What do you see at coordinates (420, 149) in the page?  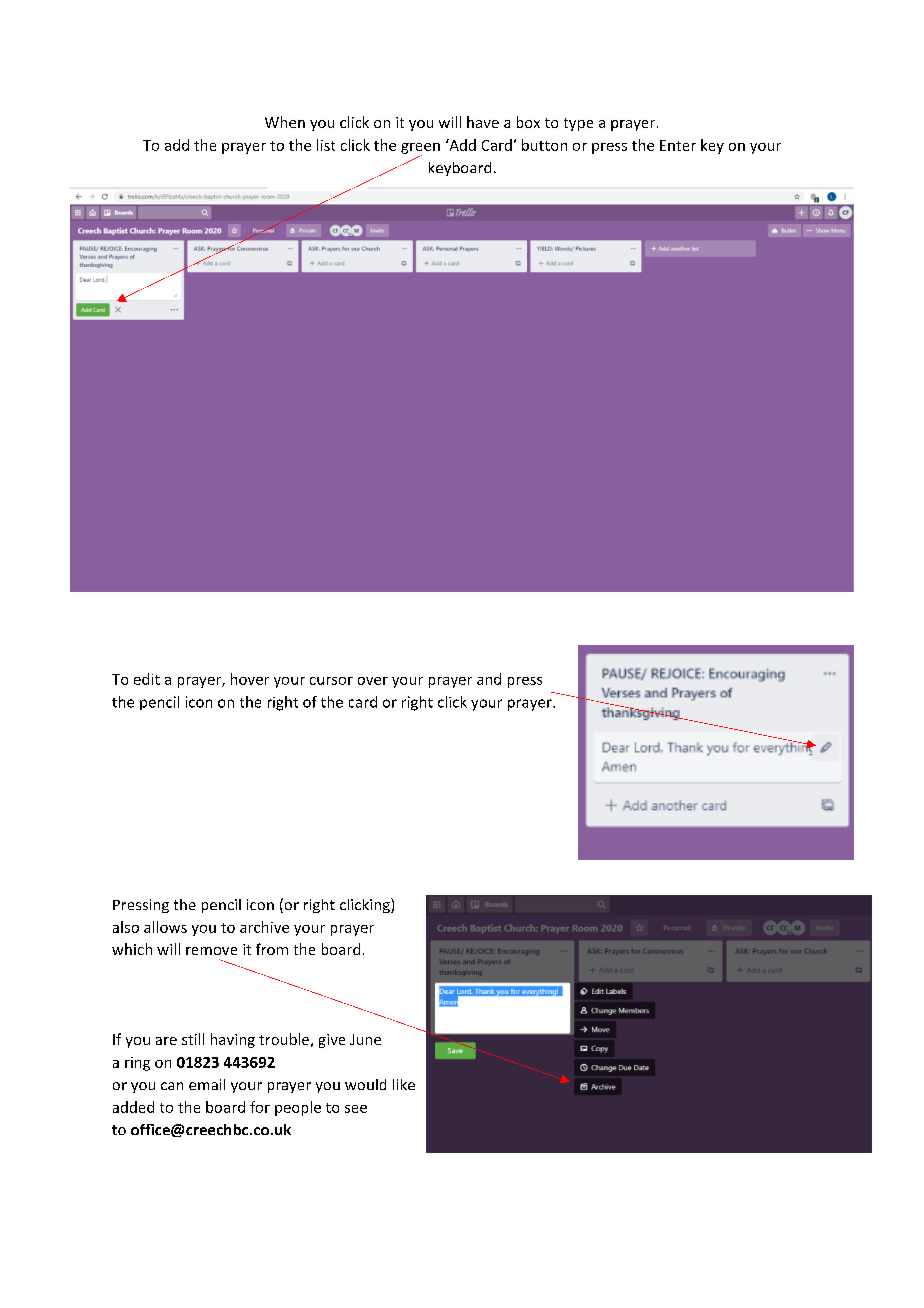 I see `green` at bounding box center [420, 149].
